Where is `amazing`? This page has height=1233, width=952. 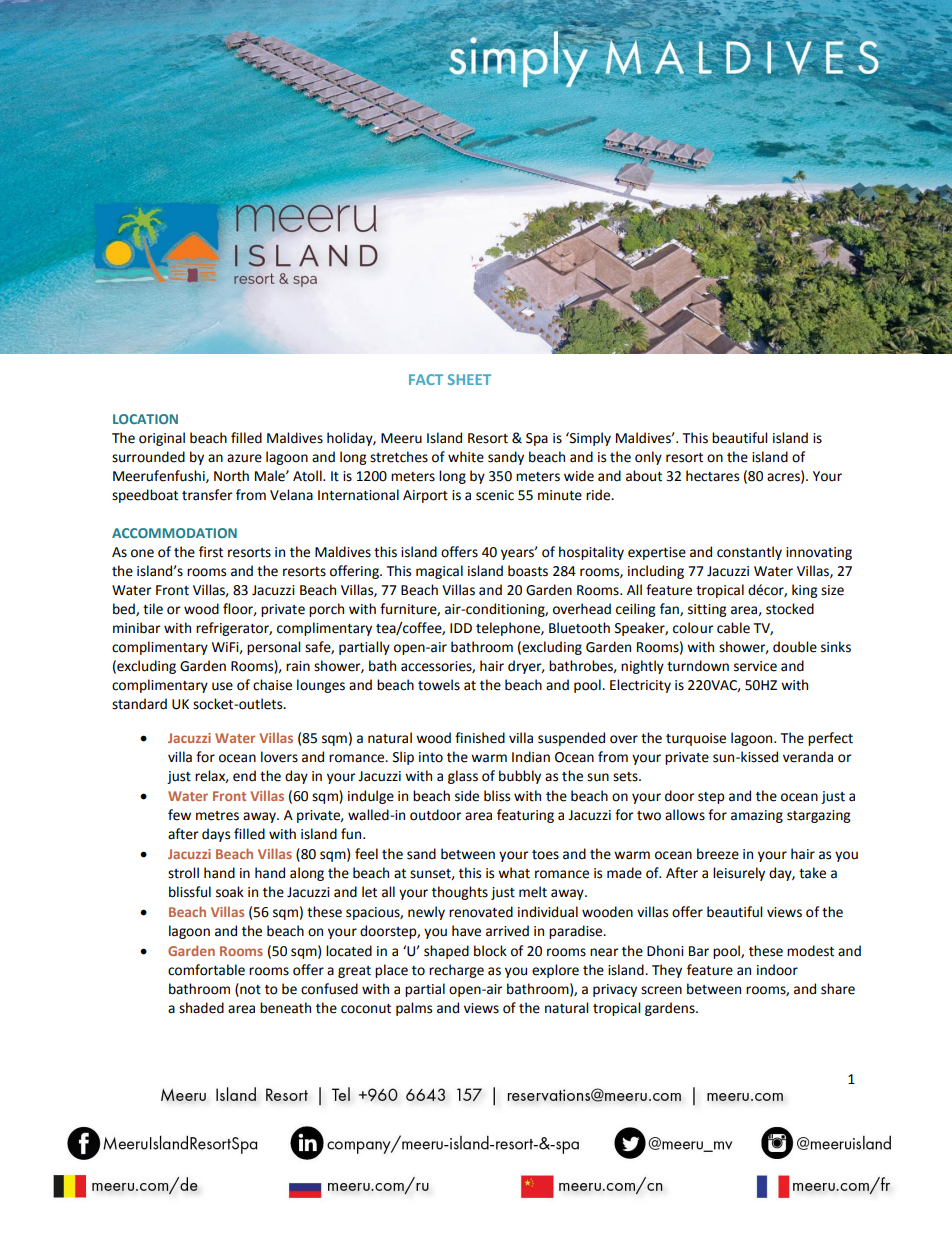 amazing is located at coordinates (757, 816).
